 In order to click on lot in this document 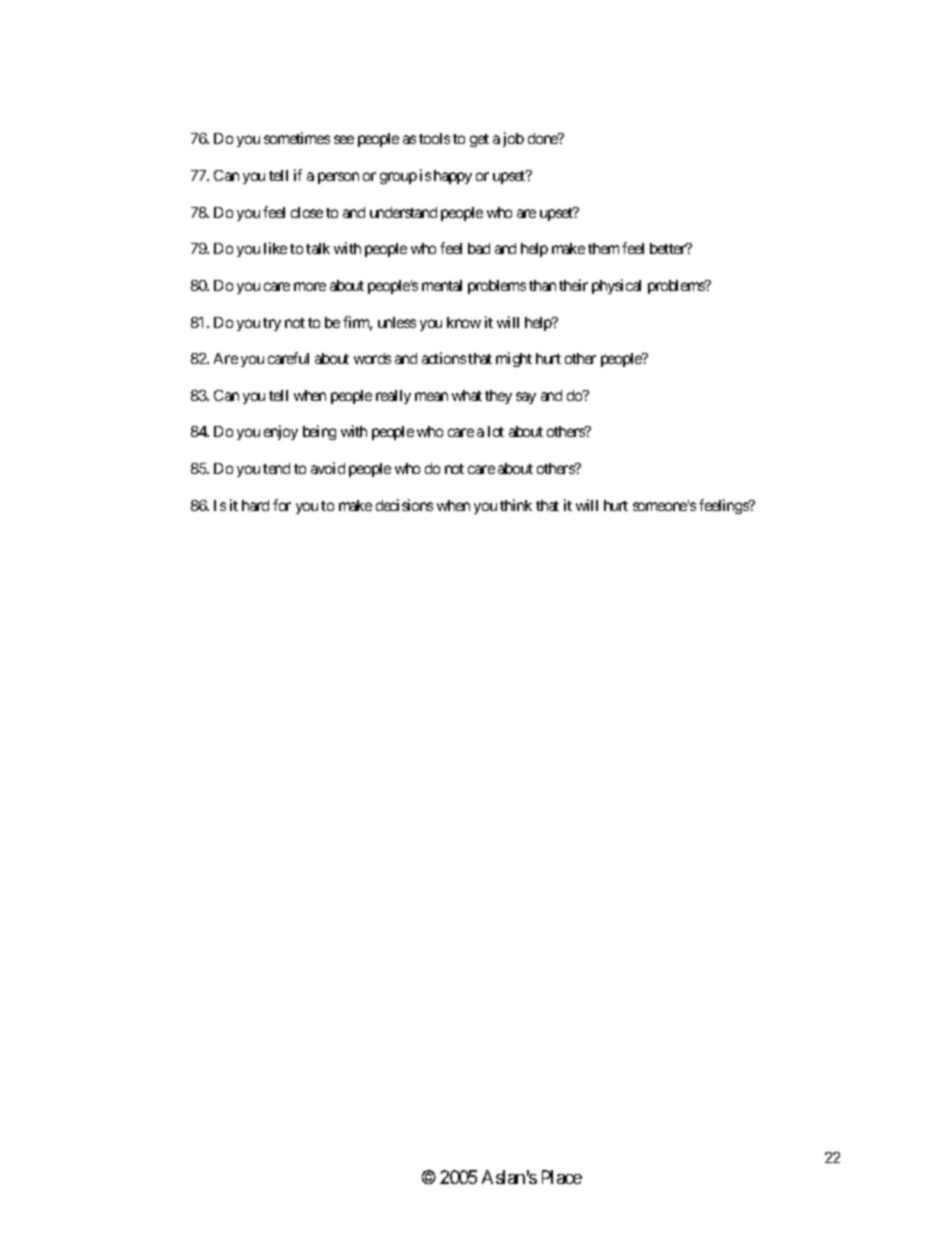, I will do `click(496, 431)`.
